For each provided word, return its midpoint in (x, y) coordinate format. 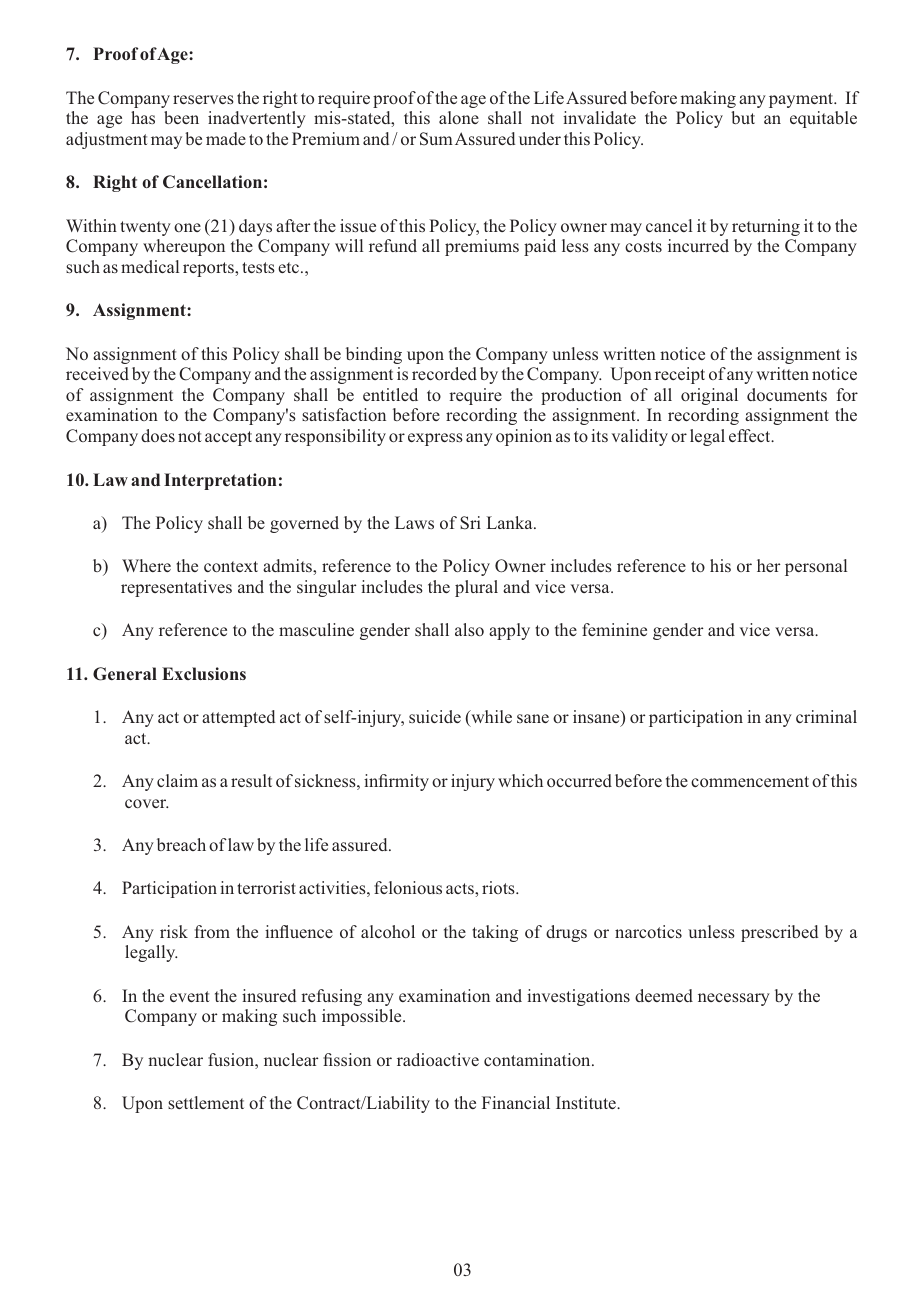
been (181, 117)
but (743, 117)
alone (459, 117)
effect (751, 435)
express (435, 439)
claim (177, 780)
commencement (750, 781)
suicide (435, 716)
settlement (206, 1102)
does (158, 435)
